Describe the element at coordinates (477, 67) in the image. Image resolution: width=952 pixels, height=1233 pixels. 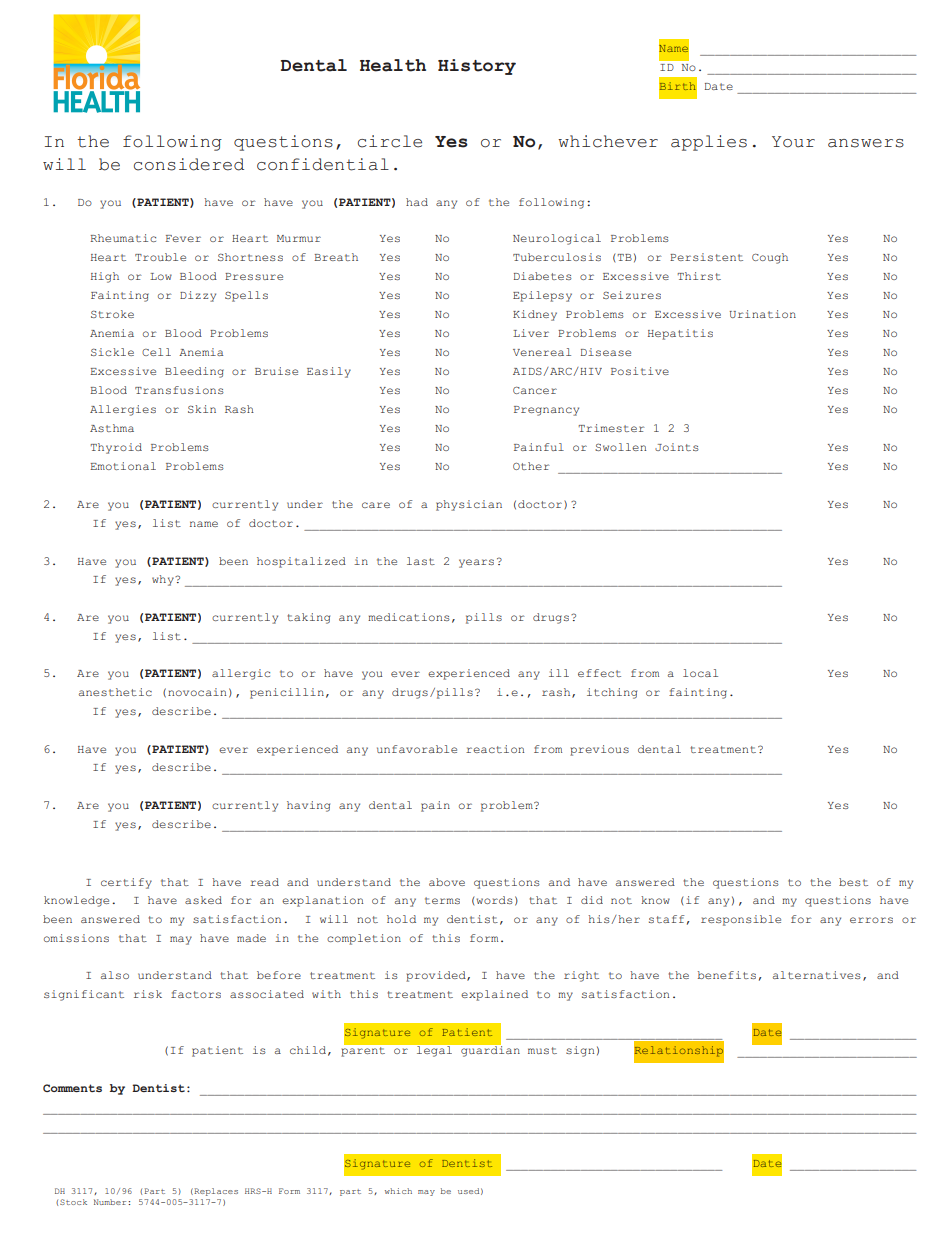
I see `History` at that location.
